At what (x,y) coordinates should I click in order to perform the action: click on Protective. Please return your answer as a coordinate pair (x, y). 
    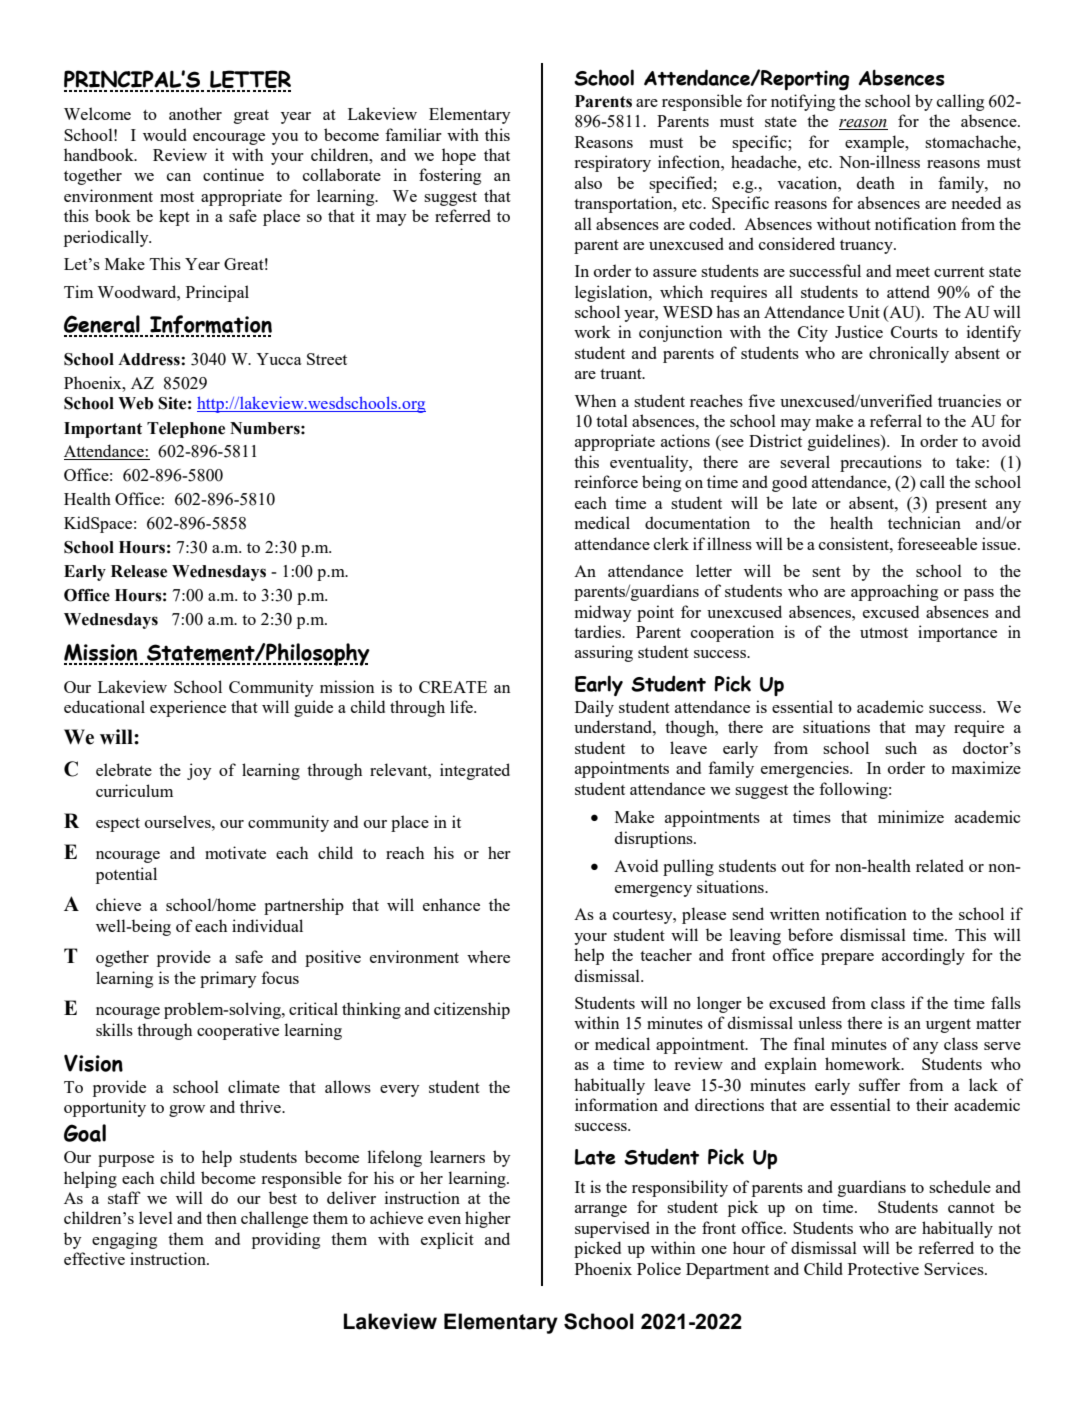
    Looking at the image, I should click on (883, 1268).
